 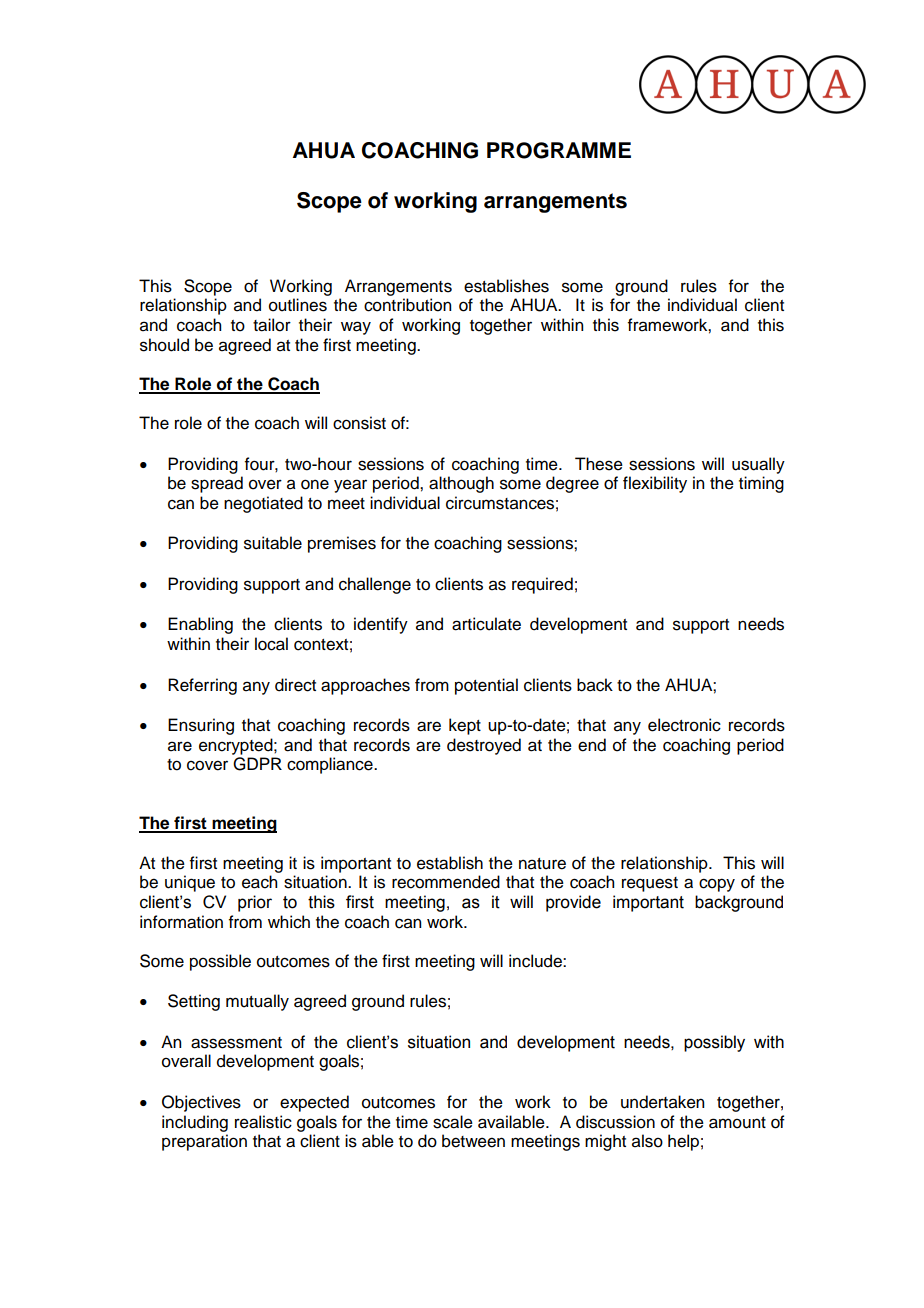 What do you see at coordinates (486, 624) in the screenshot?
I see `articulate` at bounding box center [486, 624].
